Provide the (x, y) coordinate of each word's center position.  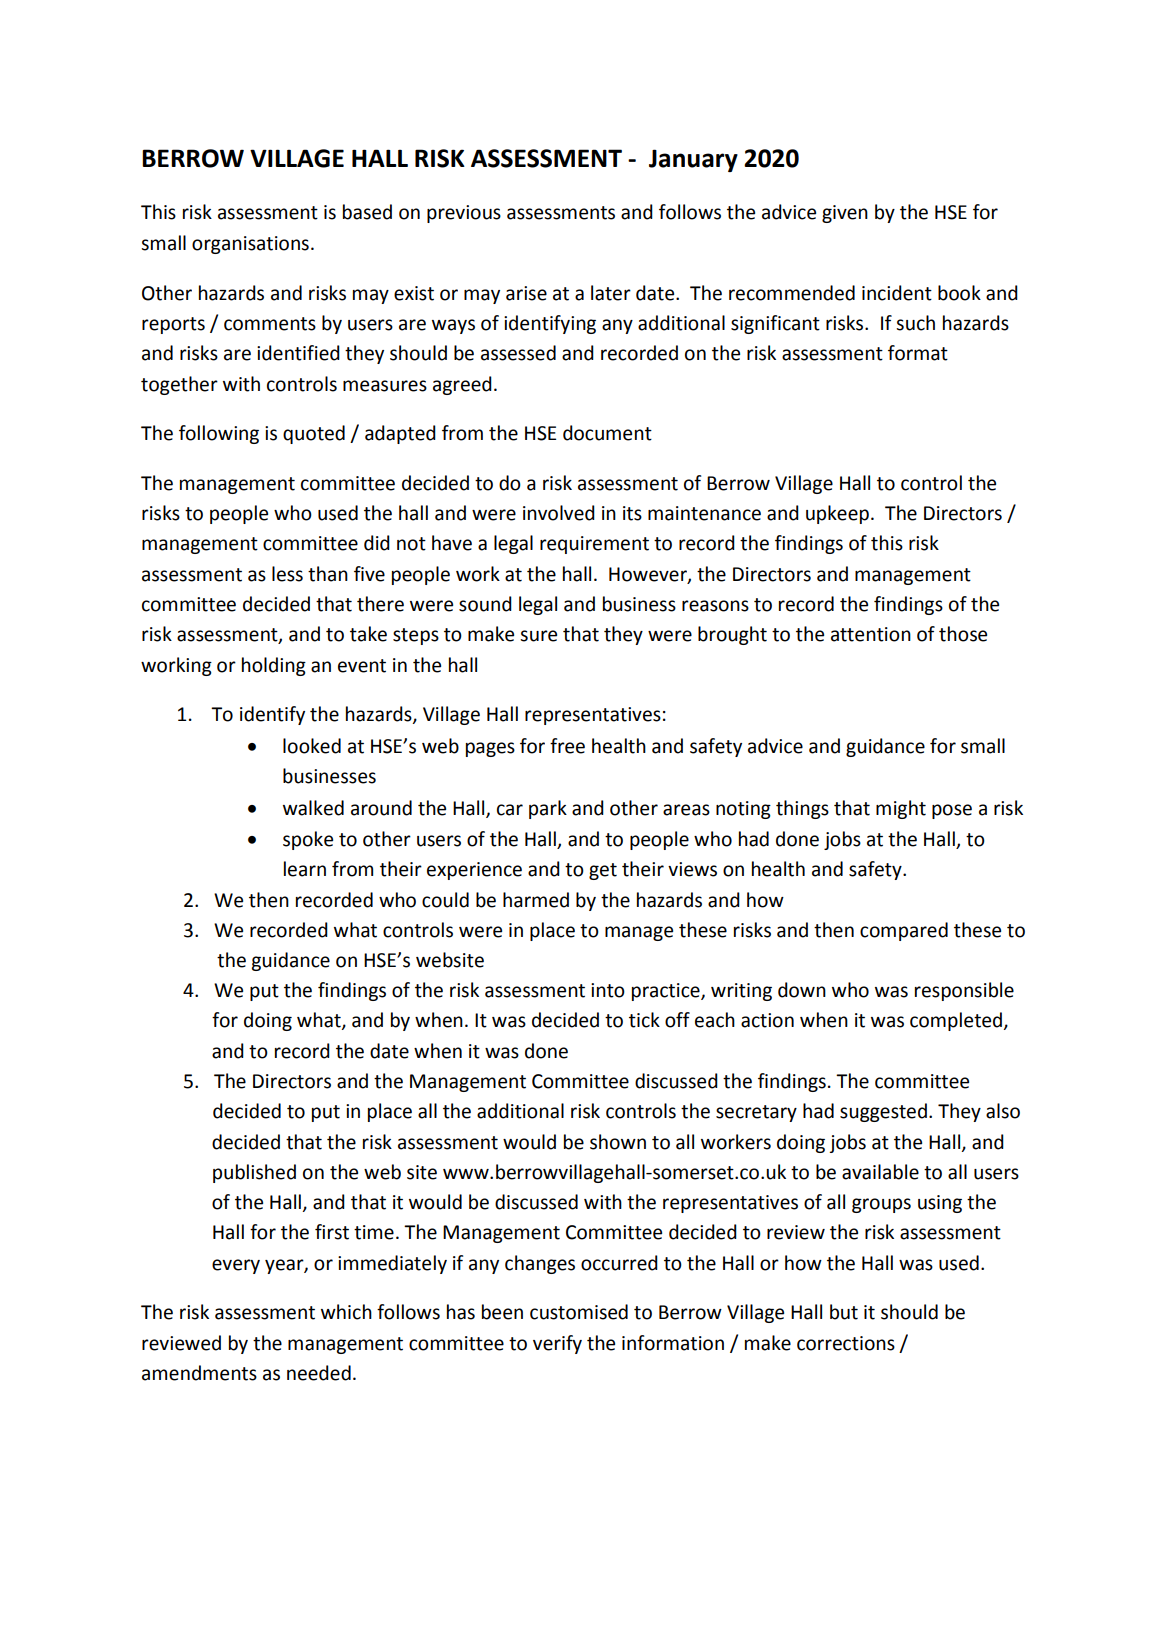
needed (319, 1373)
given (845, 214)
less (287, 574)
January (693, 160)
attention (871, 634)
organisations (250, 245)
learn (305, 869)
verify (557, 1344)
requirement (594, 545)
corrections (846, 1343)
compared (904, 931)
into (608, 990)
